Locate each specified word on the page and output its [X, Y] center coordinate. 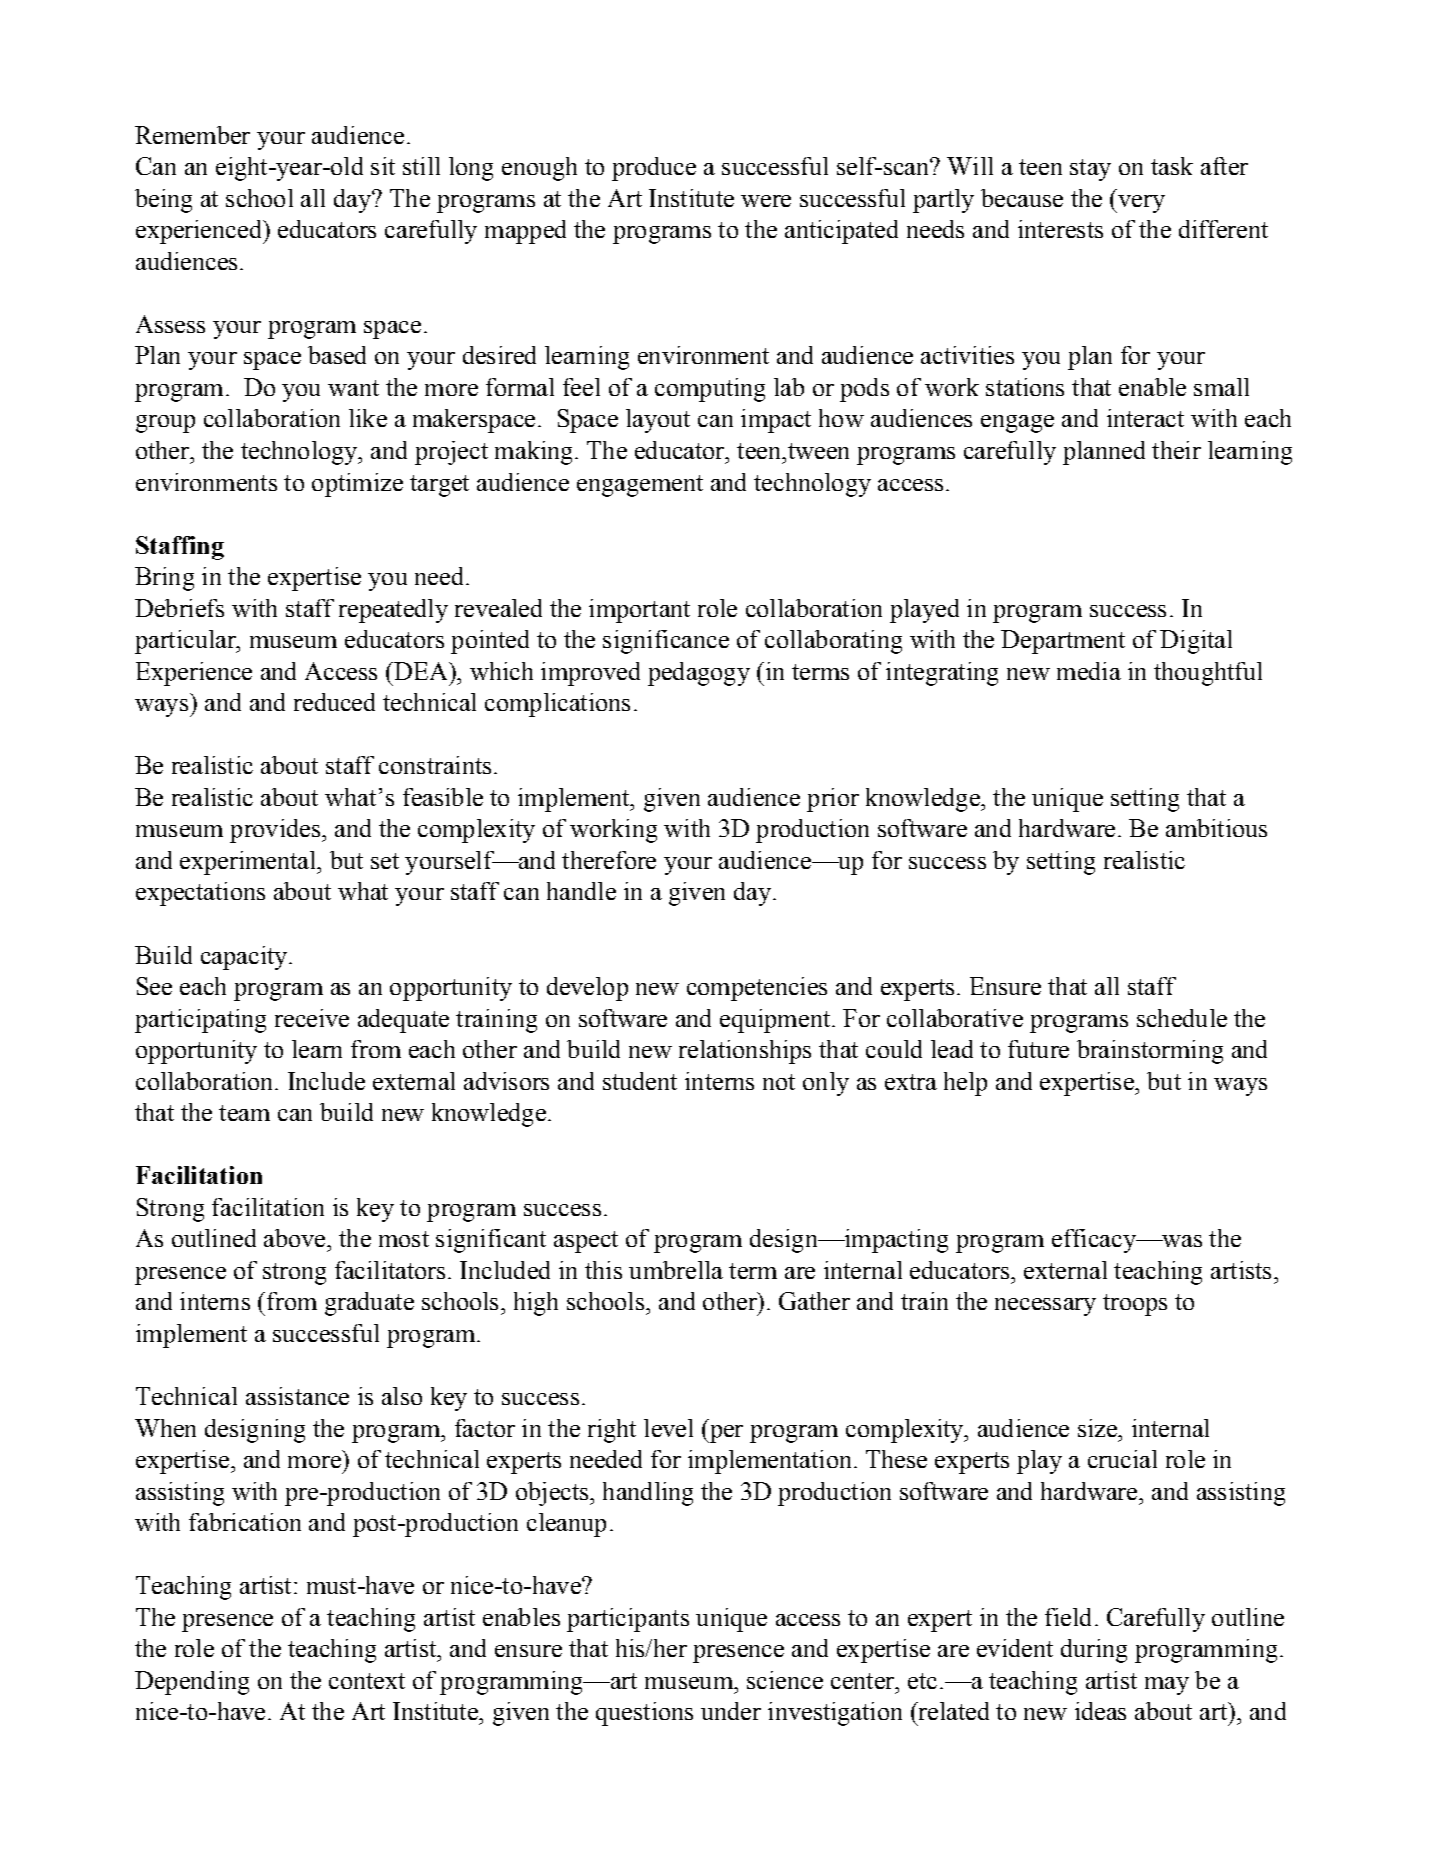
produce [654, 169]
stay [1090, 170]
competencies [757, 989]
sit [383, 166]
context [367, 1681]
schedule [1182, 1018]
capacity [245, 958]
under [731, 1711]
